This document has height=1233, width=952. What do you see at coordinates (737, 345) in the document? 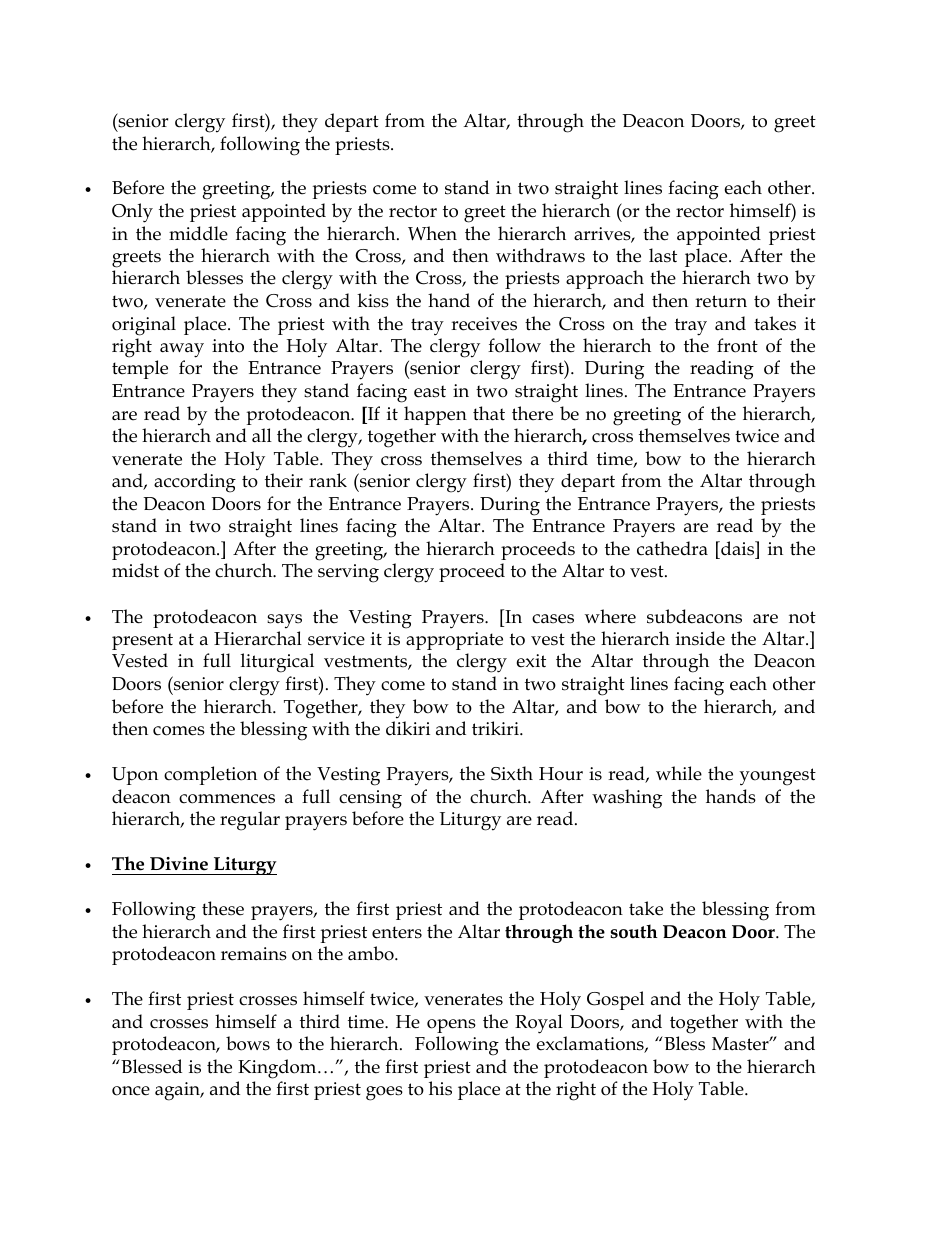
I see `front` at bounding box center [737, 345].
